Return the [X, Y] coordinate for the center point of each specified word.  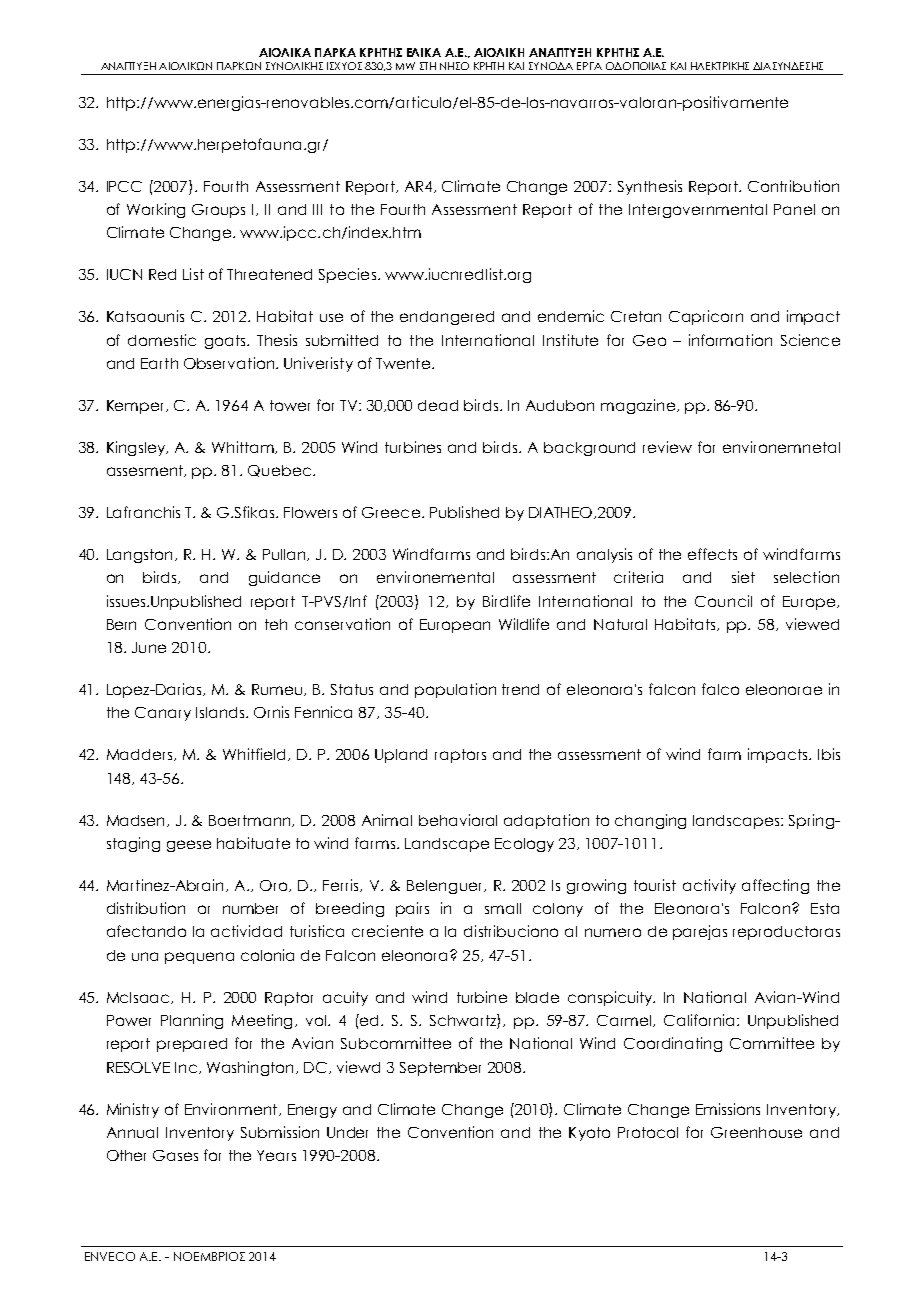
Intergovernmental [698, 211]
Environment [232, 1109]
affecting [775, 886]
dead [438, 405]
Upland [401, 756]
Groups [218, 211]
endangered [447, 318]
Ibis [829, 754]
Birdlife [506, 601]
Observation [230, 363]
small [503, 908]
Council [723, 601]
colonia [267, 955]
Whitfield [254, 754]
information [730, 340]
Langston [141, 556]
